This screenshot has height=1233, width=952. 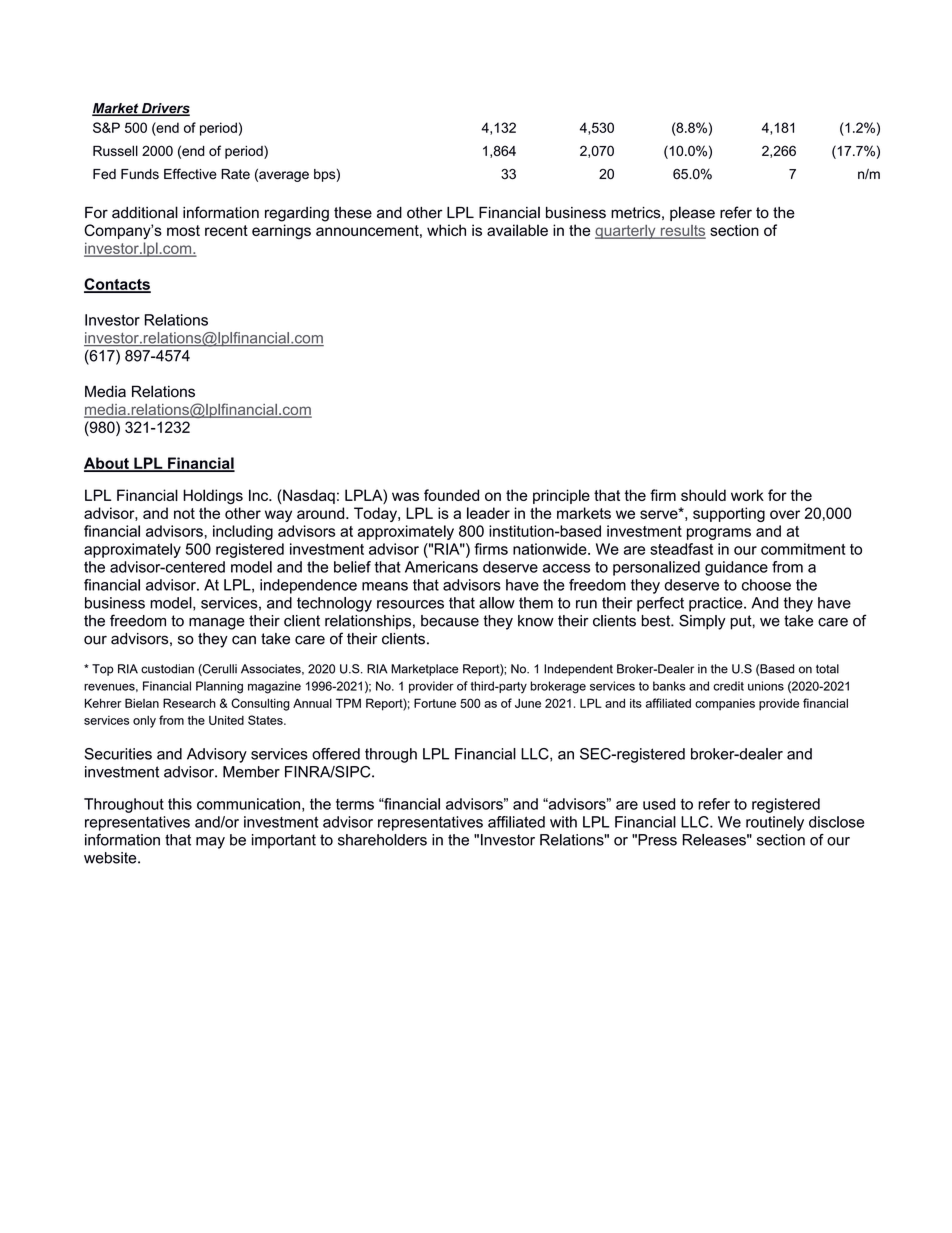 I want to click on shareholders, so click(x=382, y=840).
